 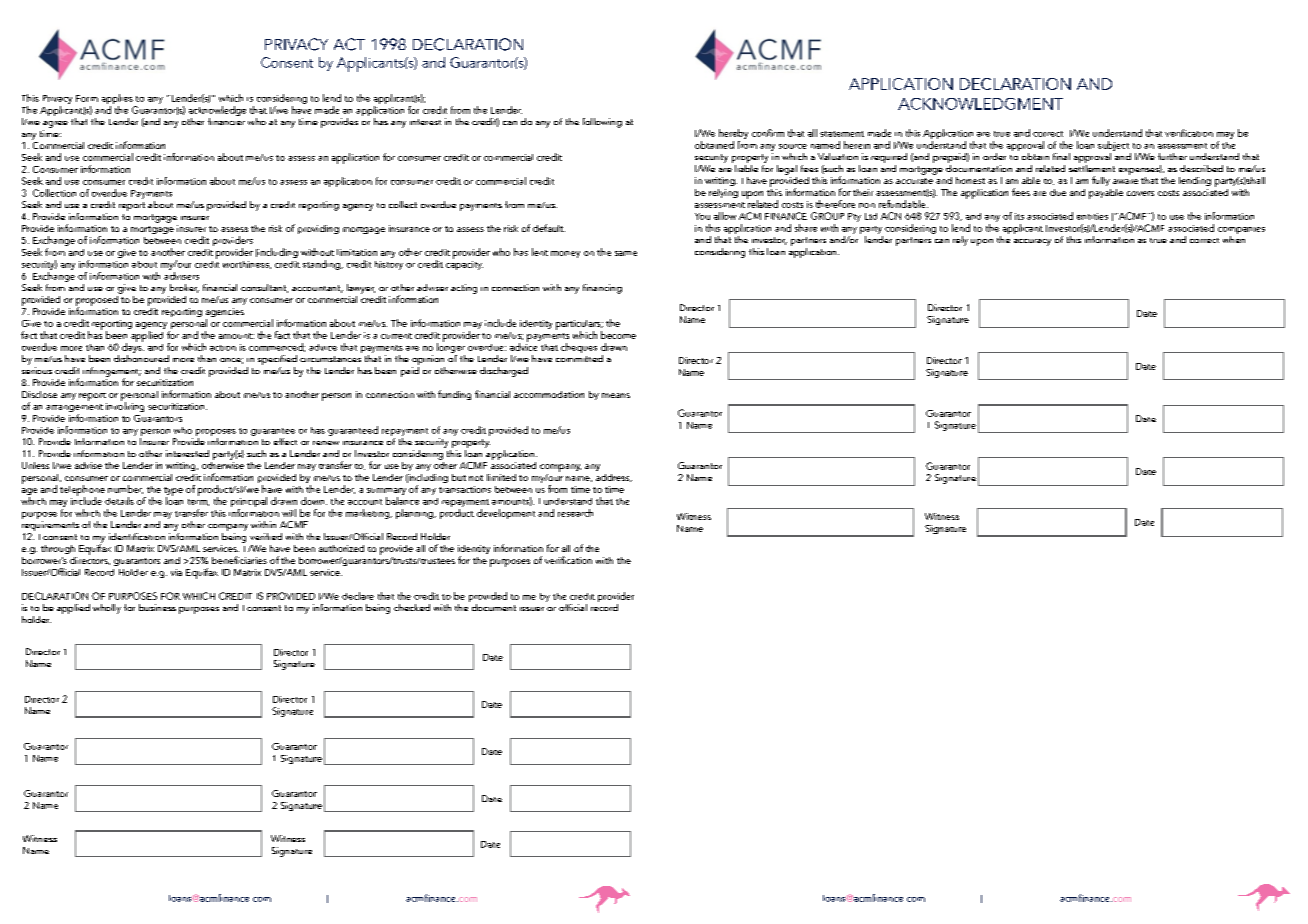 What do you see at coordinates (614, 478) in the image?
I see `address` at bounding box center [614, 478].
